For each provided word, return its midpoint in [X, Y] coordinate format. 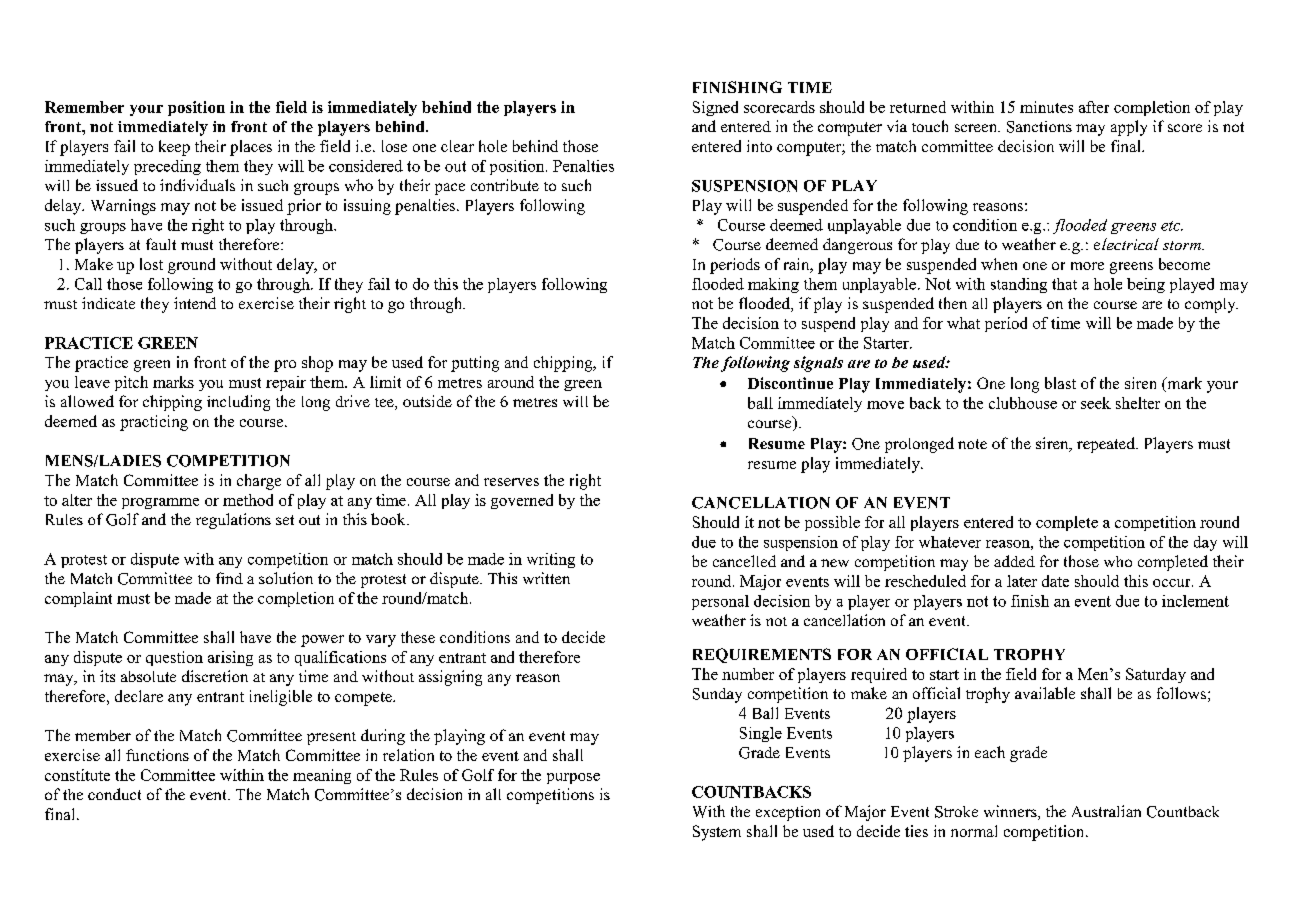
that [1064, 284]
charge [259, 482]
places [251, 148]
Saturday [1156, 675]
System [717, 833]
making [773, 285]
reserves [511, 482]
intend [195, 303]
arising [230, 658]
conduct [114, 794]
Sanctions [1039, 127]
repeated [1107, 445]
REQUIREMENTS [762, 655]
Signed [715, 108]
